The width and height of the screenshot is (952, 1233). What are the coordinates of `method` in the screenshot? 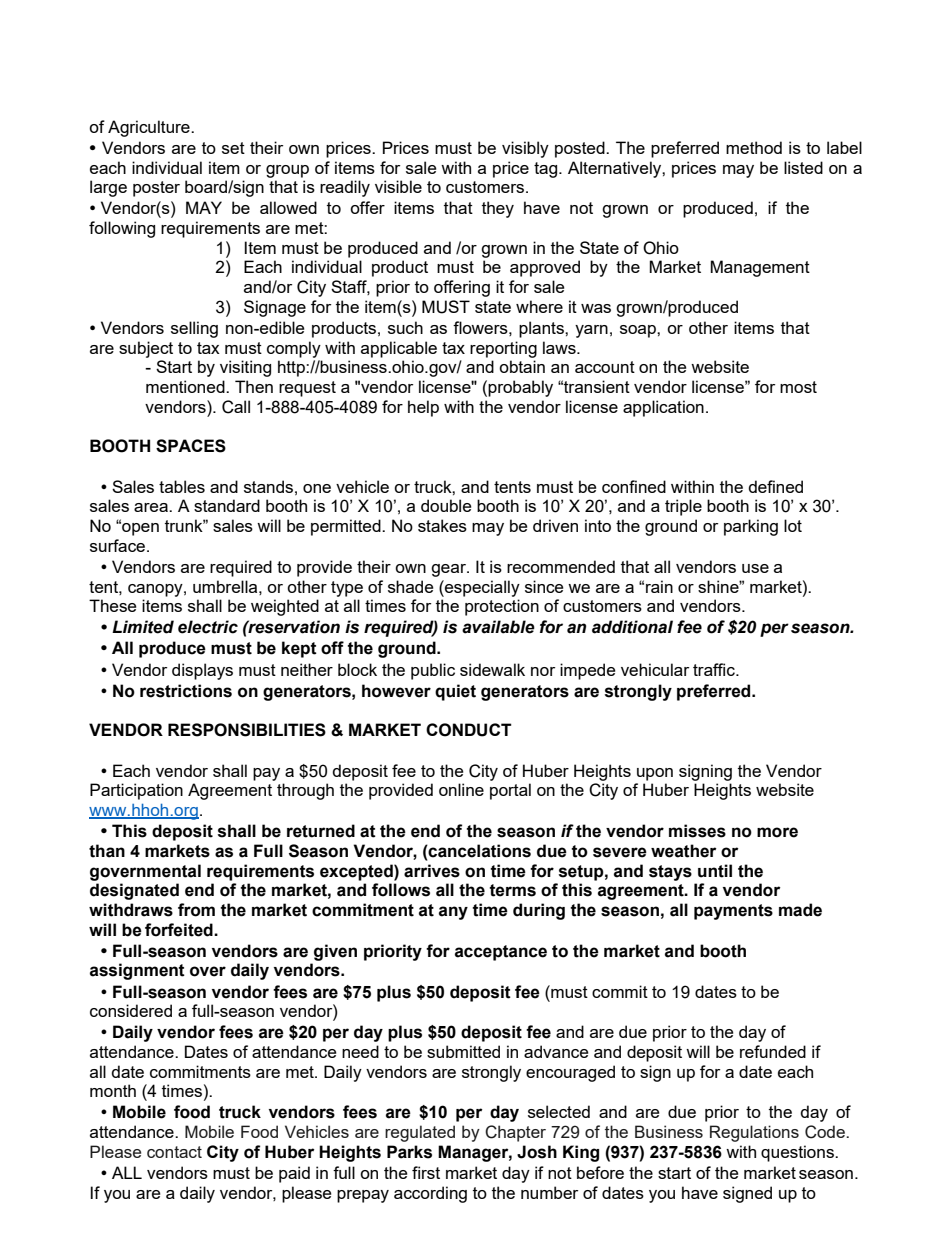 It's located at (754, 147).
